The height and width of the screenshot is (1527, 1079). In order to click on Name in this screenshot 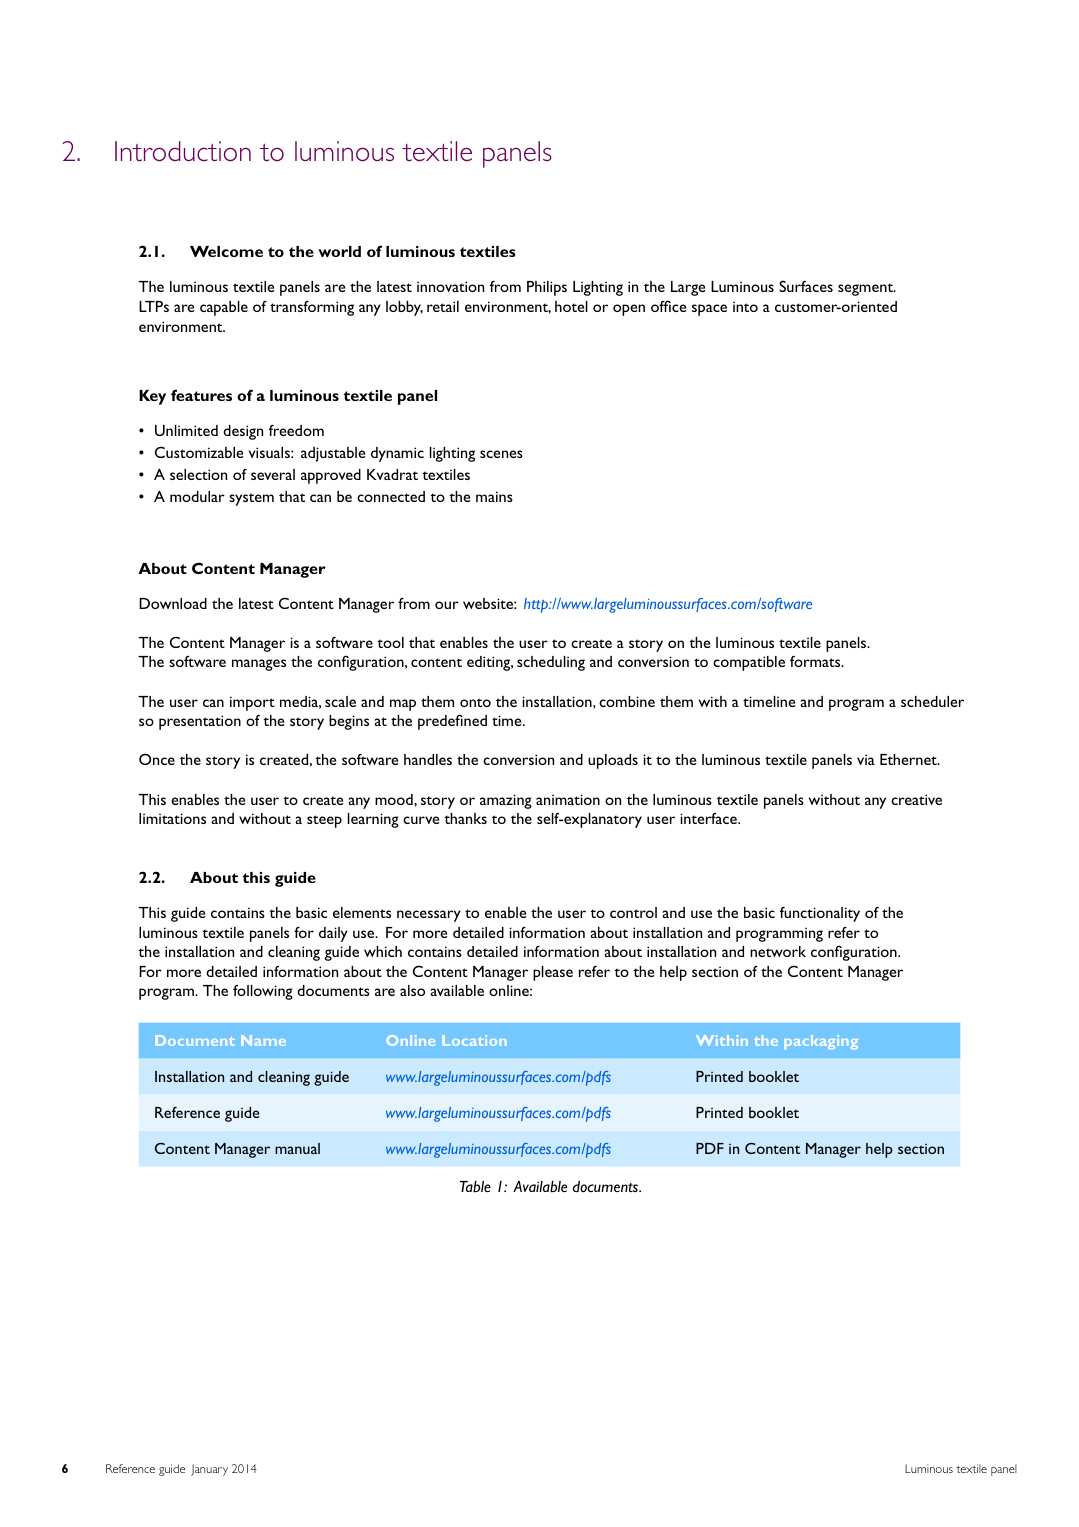, I will do `click(263, 1040)`.
